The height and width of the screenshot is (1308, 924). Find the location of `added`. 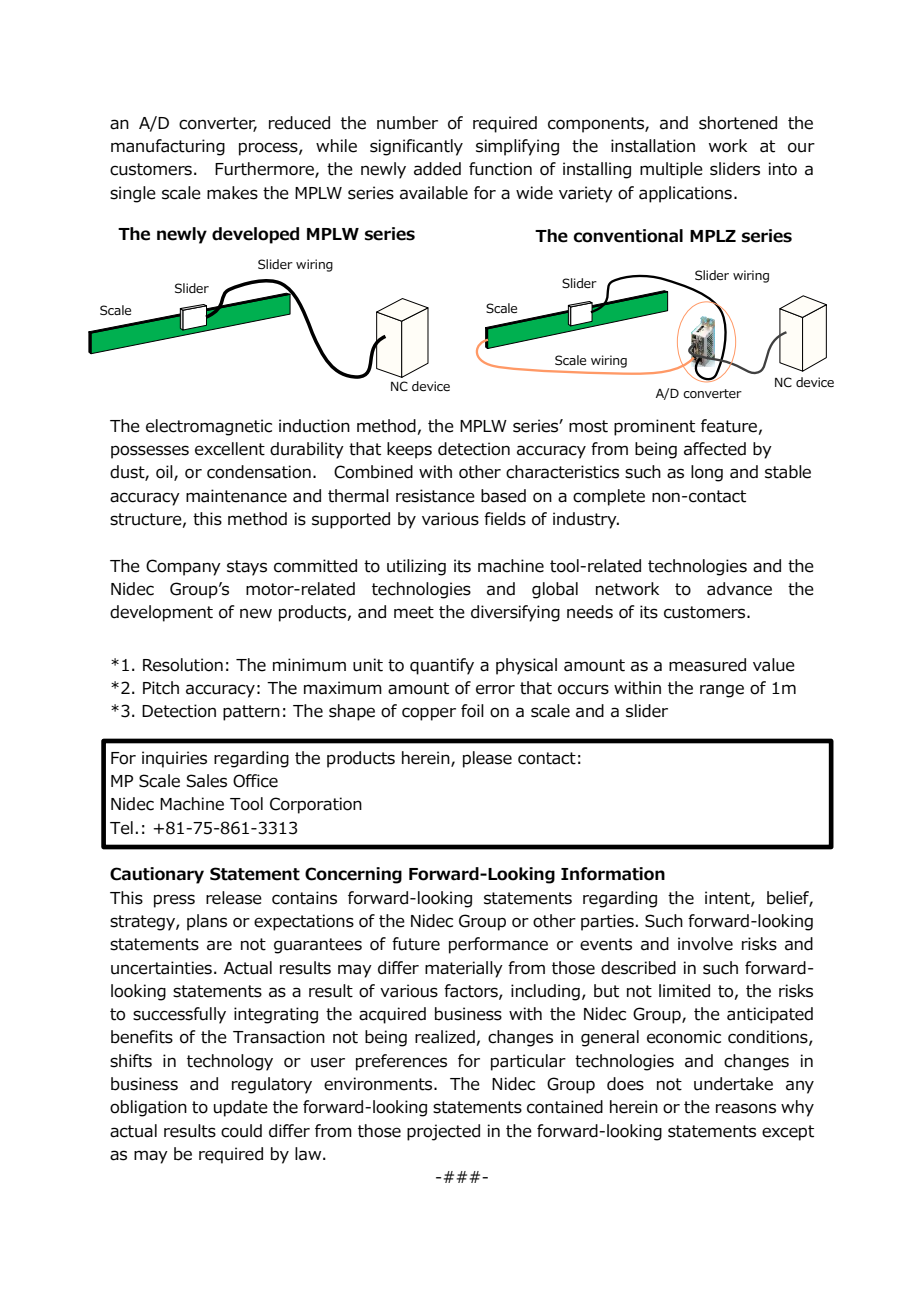

added is located at coordinates (437, 169).
